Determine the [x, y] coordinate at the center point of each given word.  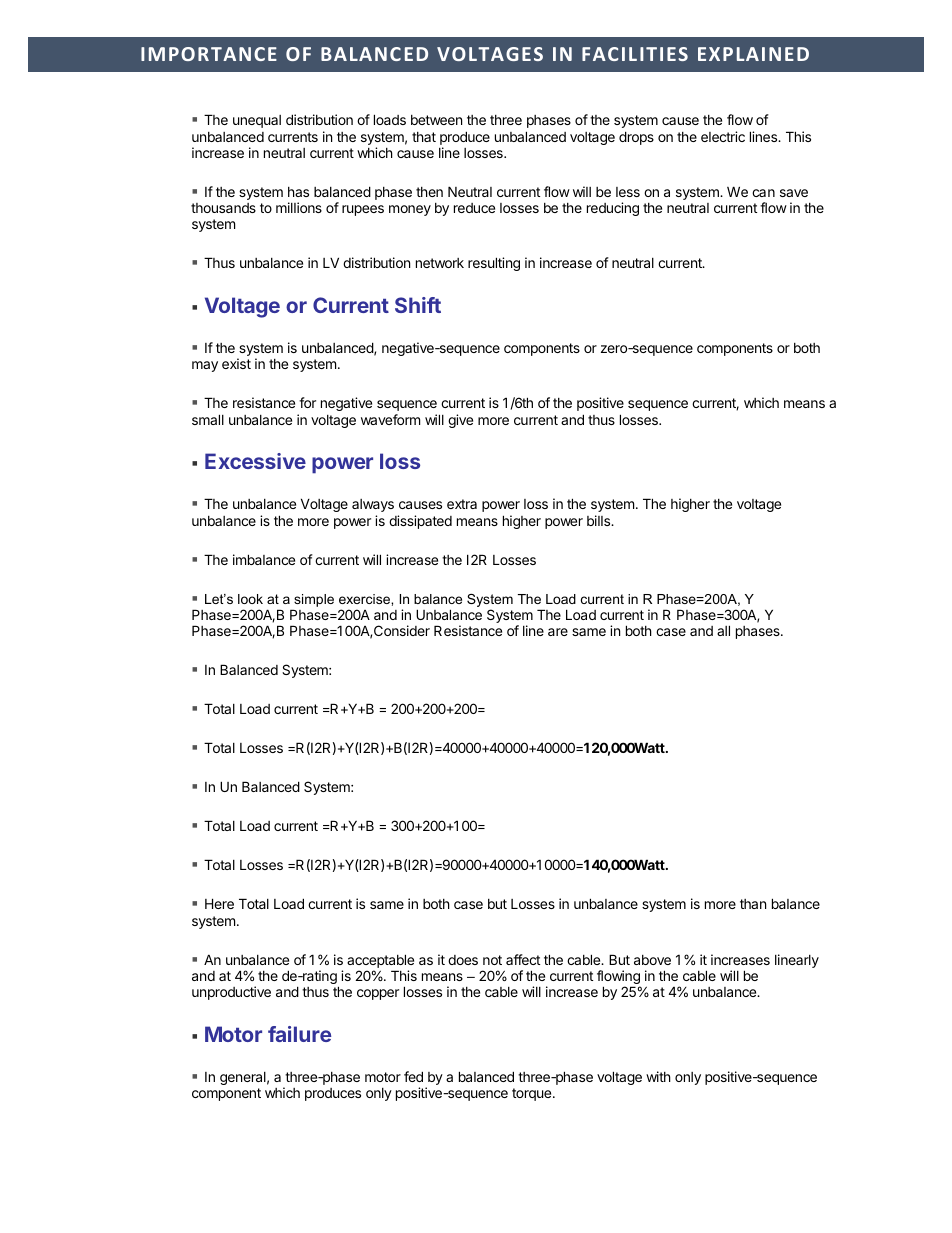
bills [600, 520]
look [250, 599]
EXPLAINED [753, 54]
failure [299, 1034]
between [436, 120]
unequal [257, 121]
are [558, 632]
